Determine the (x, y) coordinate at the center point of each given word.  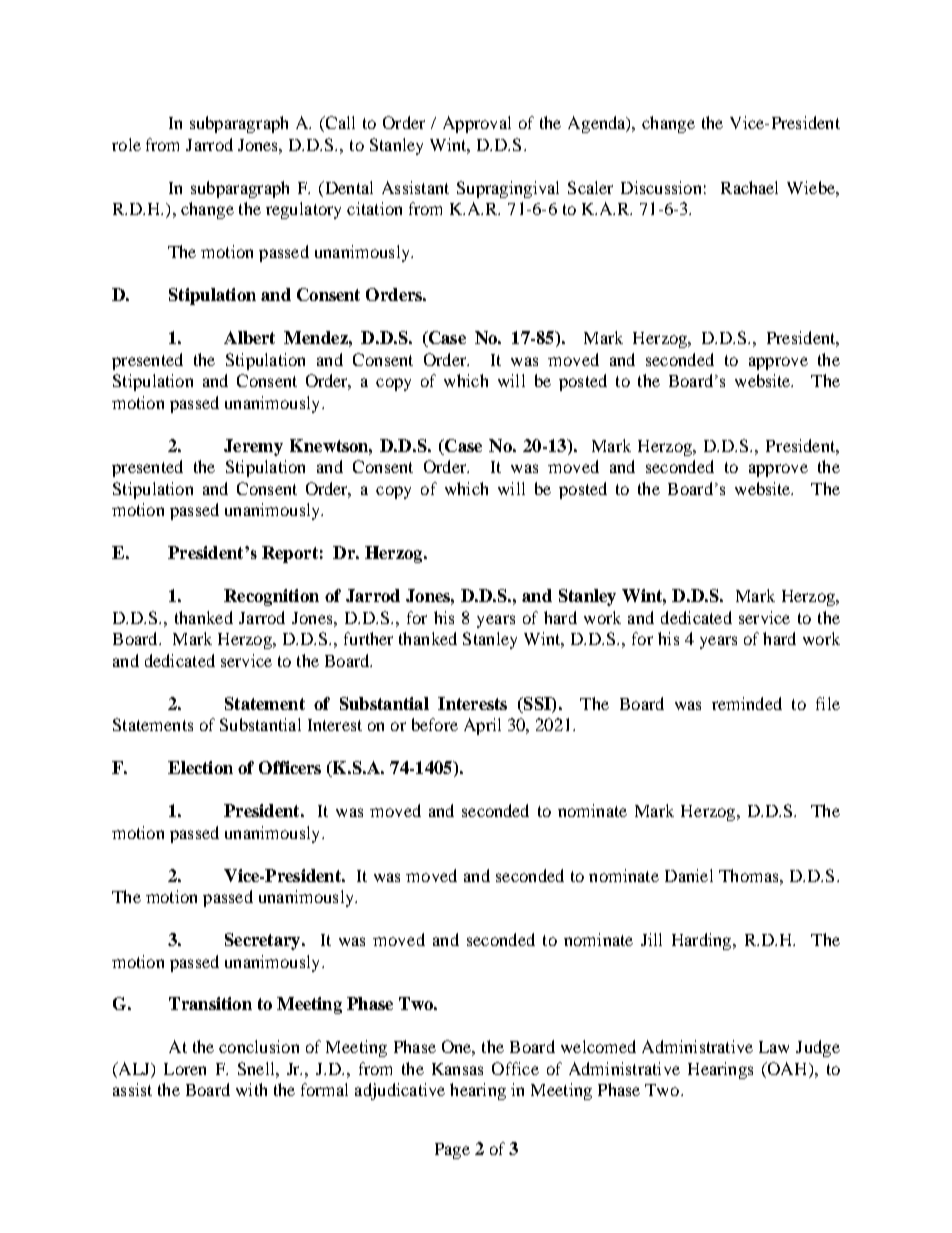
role (126, 144)
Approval (477, 124)
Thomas (750, 875)
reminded (747, 703)
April (482, 726)
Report (290, 554)
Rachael (749, 187)
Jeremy (253, 447)
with (251, 1089)
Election (200, 767)
